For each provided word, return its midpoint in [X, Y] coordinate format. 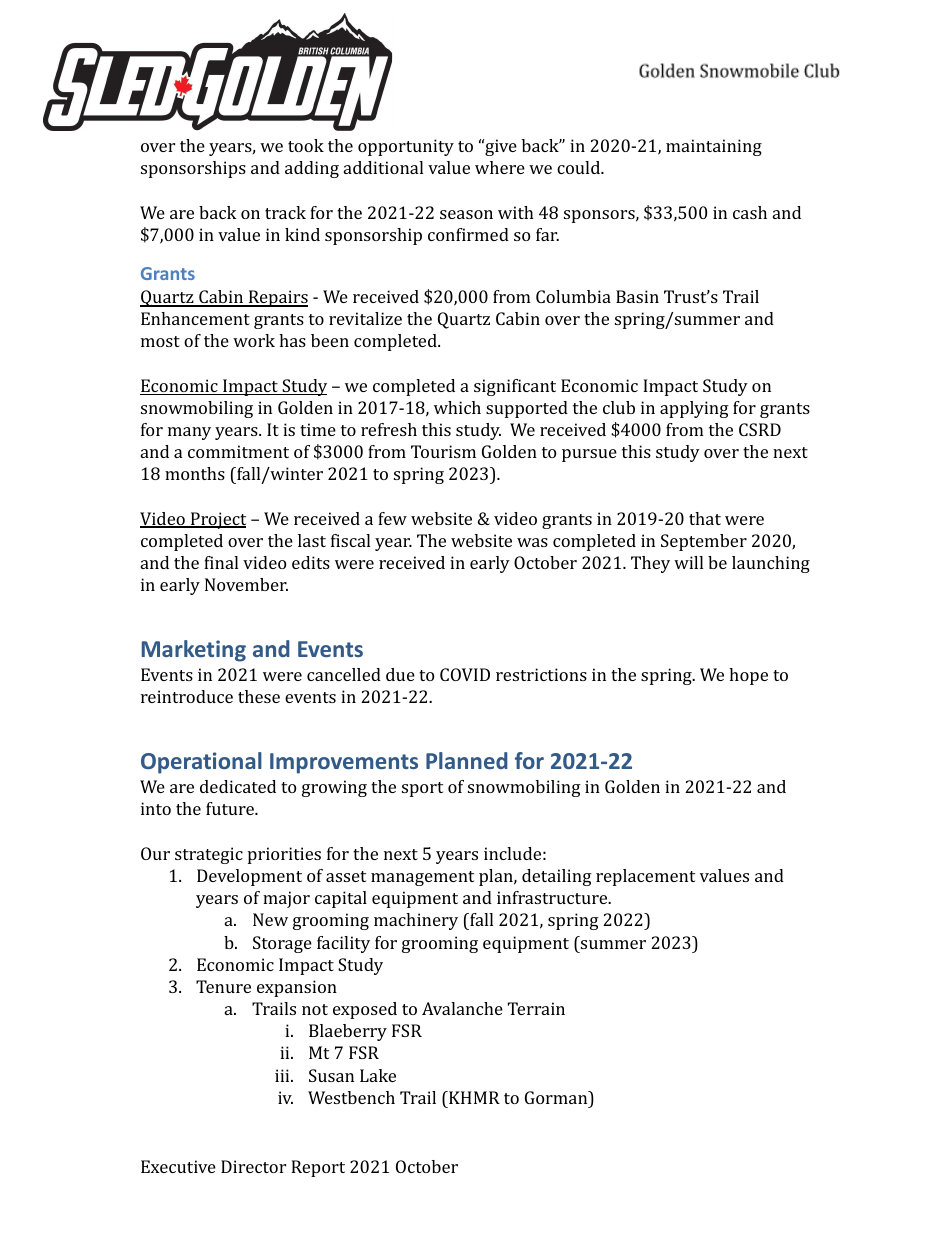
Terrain [536, 1008]
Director [253, 1166]
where [500, 167]
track [285, 212]
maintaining [714, 147]
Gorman [557, 1097]
